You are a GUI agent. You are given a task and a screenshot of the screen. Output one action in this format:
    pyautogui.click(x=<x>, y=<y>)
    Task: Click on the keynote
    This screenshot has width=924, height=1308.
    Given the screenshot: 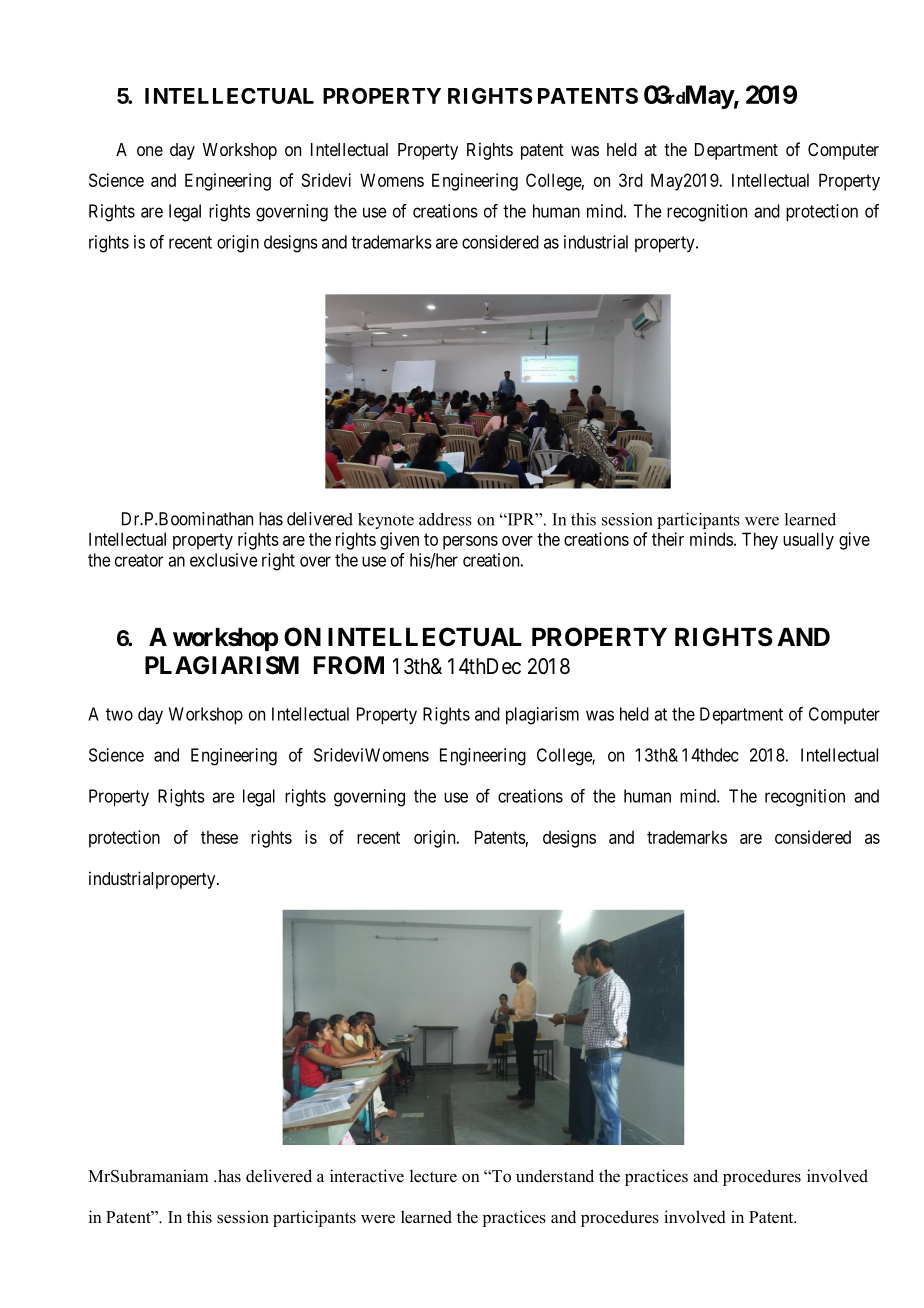 What is the action you would take?
    pyautogui.click(x=386, y=521)
